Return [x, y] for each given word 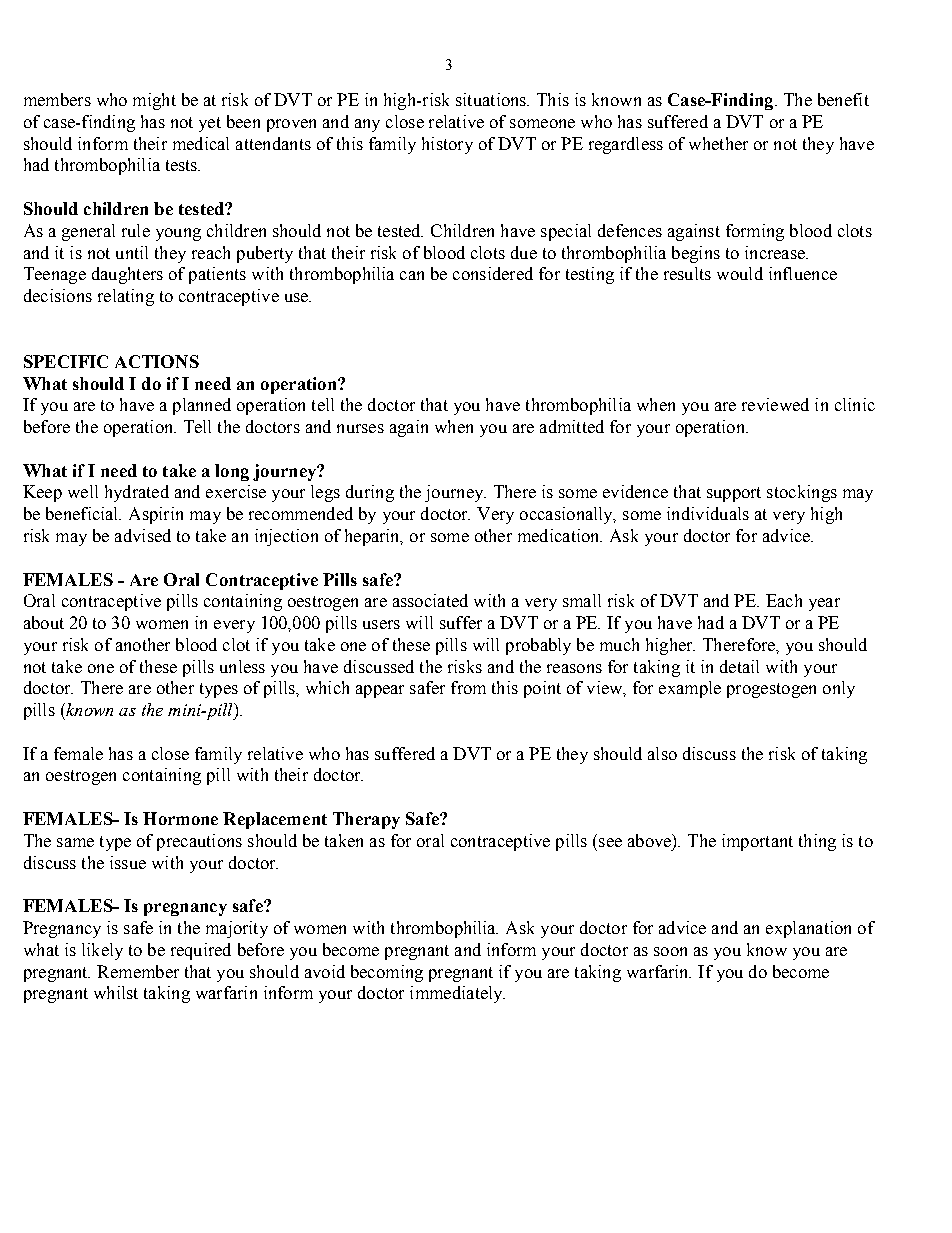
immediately [457, 994]
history [447, 145]
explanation [808, 929]
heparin [373, 537]
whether [718, 143]
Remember [138, 971]
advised [143, 535]
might [154, 101]
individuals [708, 513]
